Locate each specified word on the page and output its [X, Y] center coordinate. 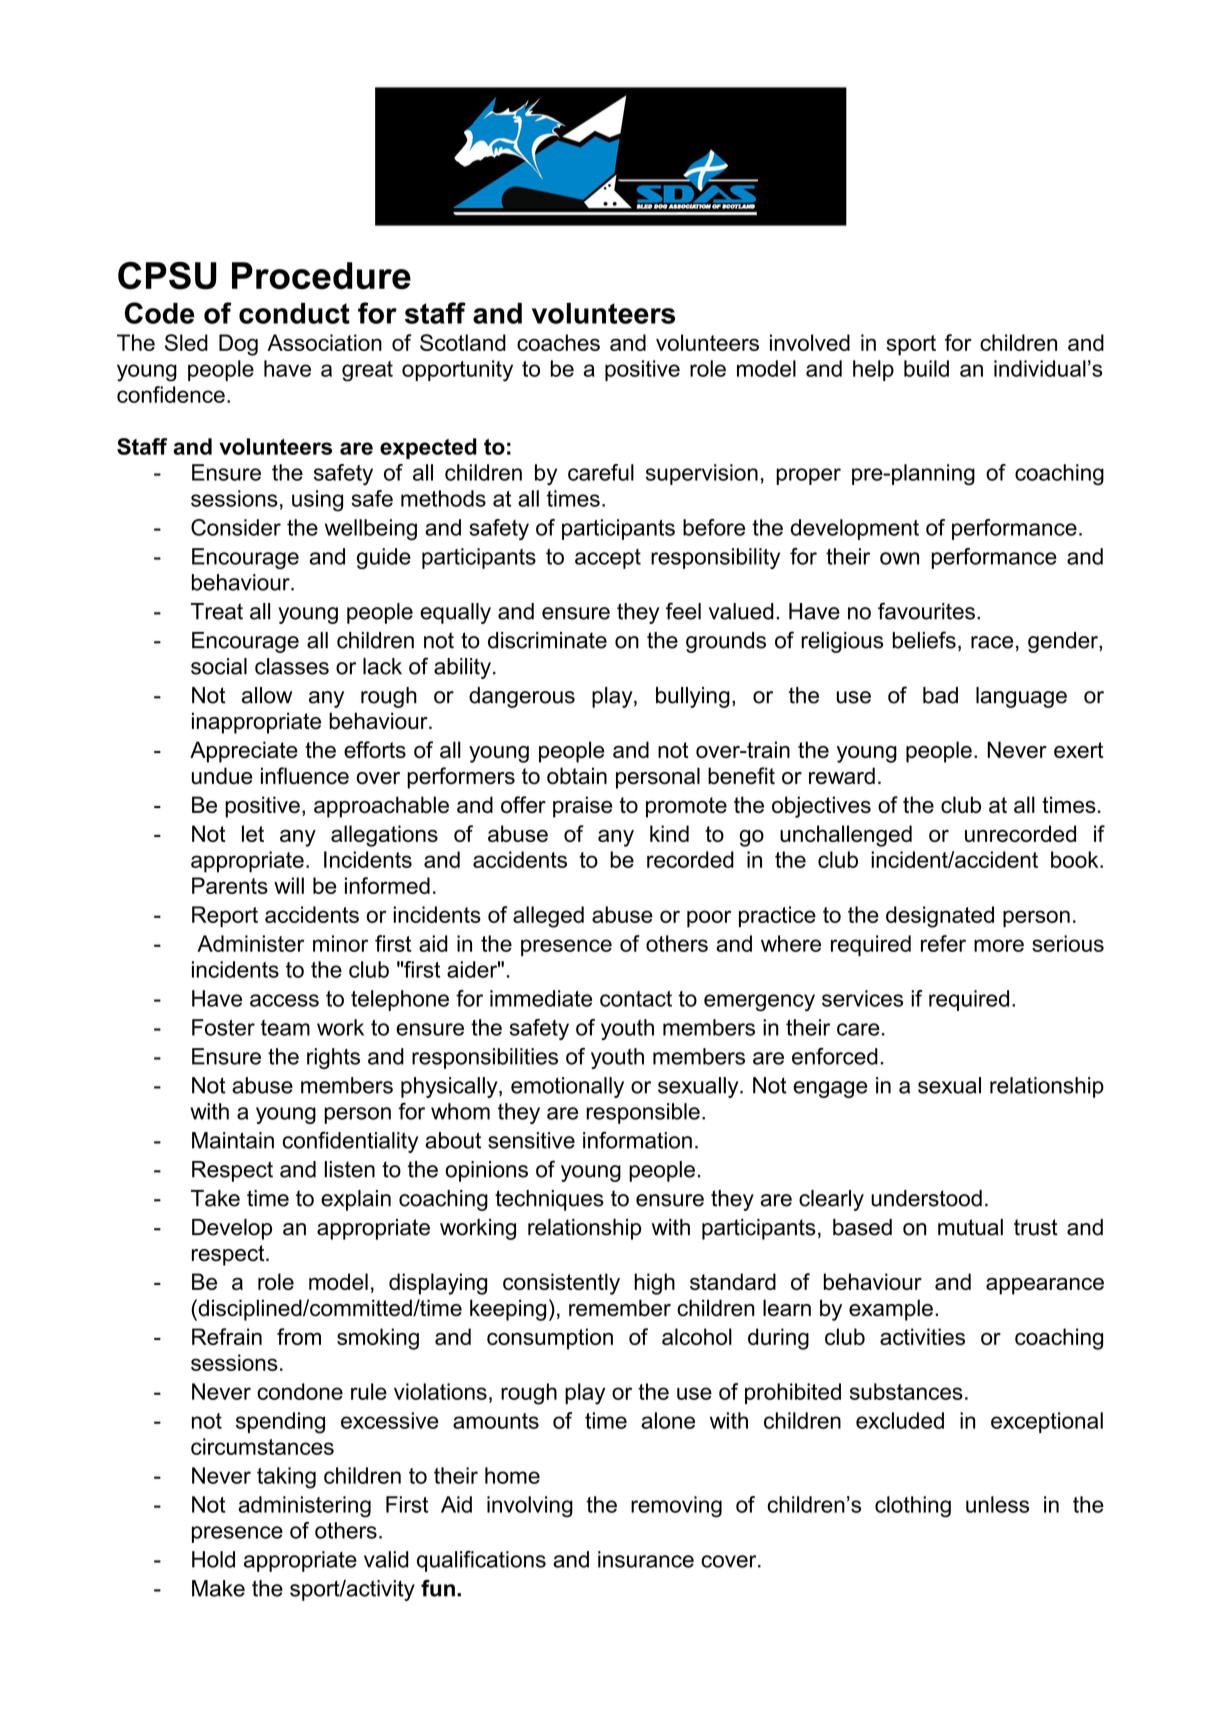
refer [943, 943]
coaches [558, 342]
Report [225, 917]
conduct [294, 313]
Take [215, 1198]
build [926, 368]
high [654, 1284]
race [992, 642]
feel [683, 611]
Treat [217, 611]
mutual [970, 1227]
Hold [213, 1559]
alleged [548, 917]
